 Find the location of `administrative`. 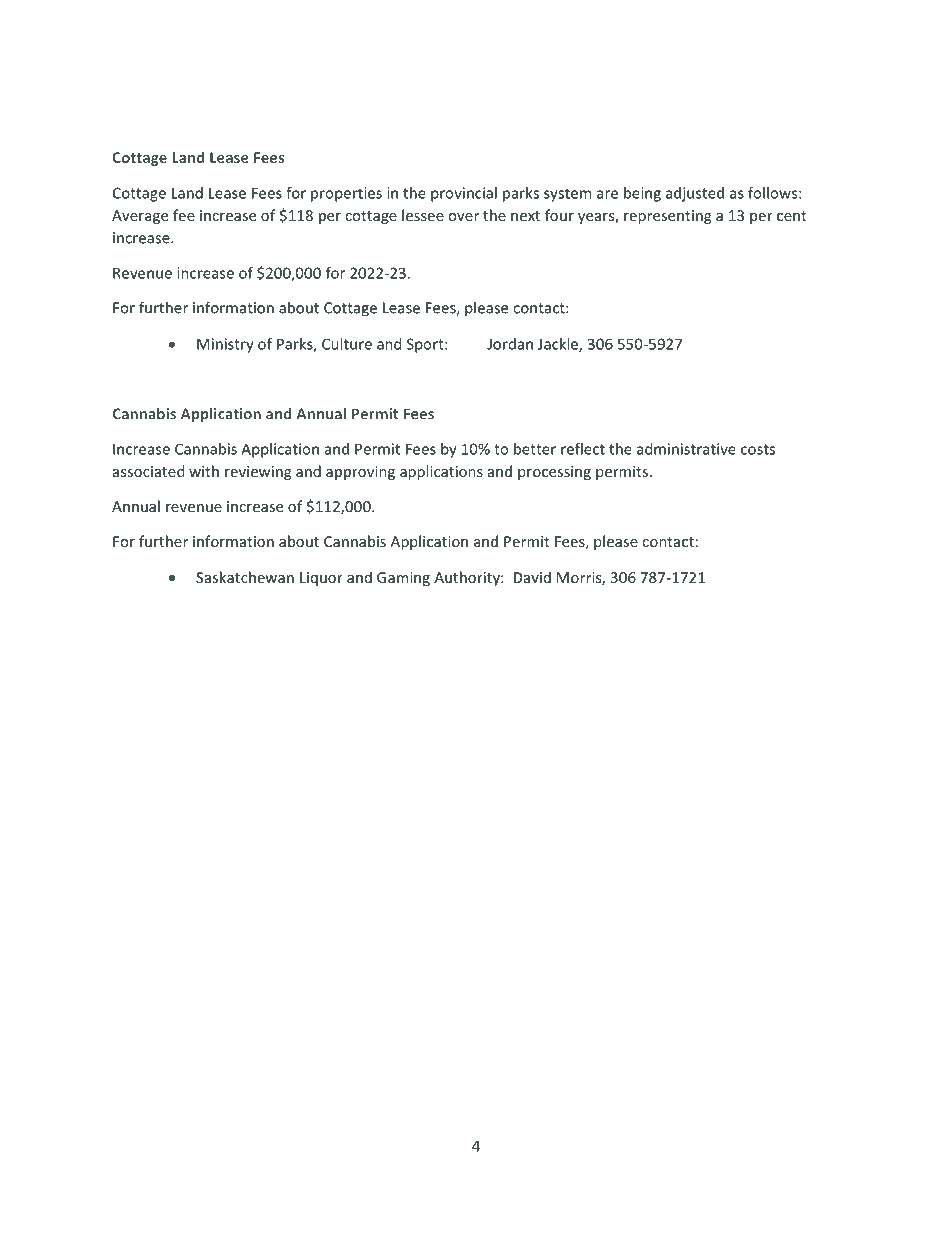

administrative is located at coordinates (686, 449).
